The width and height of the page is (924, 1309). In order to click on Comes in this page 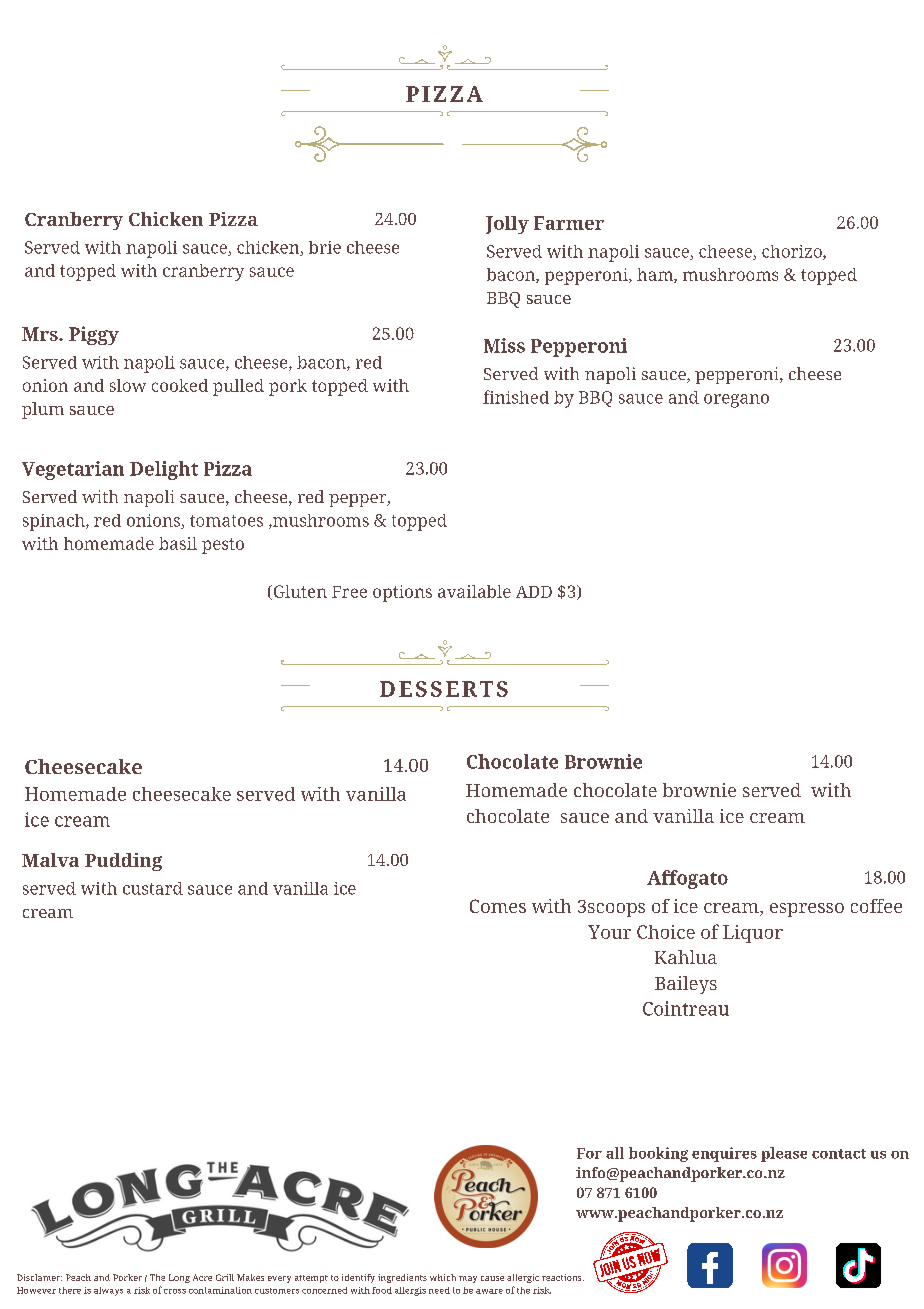, I will do `click(498, 906)`.
